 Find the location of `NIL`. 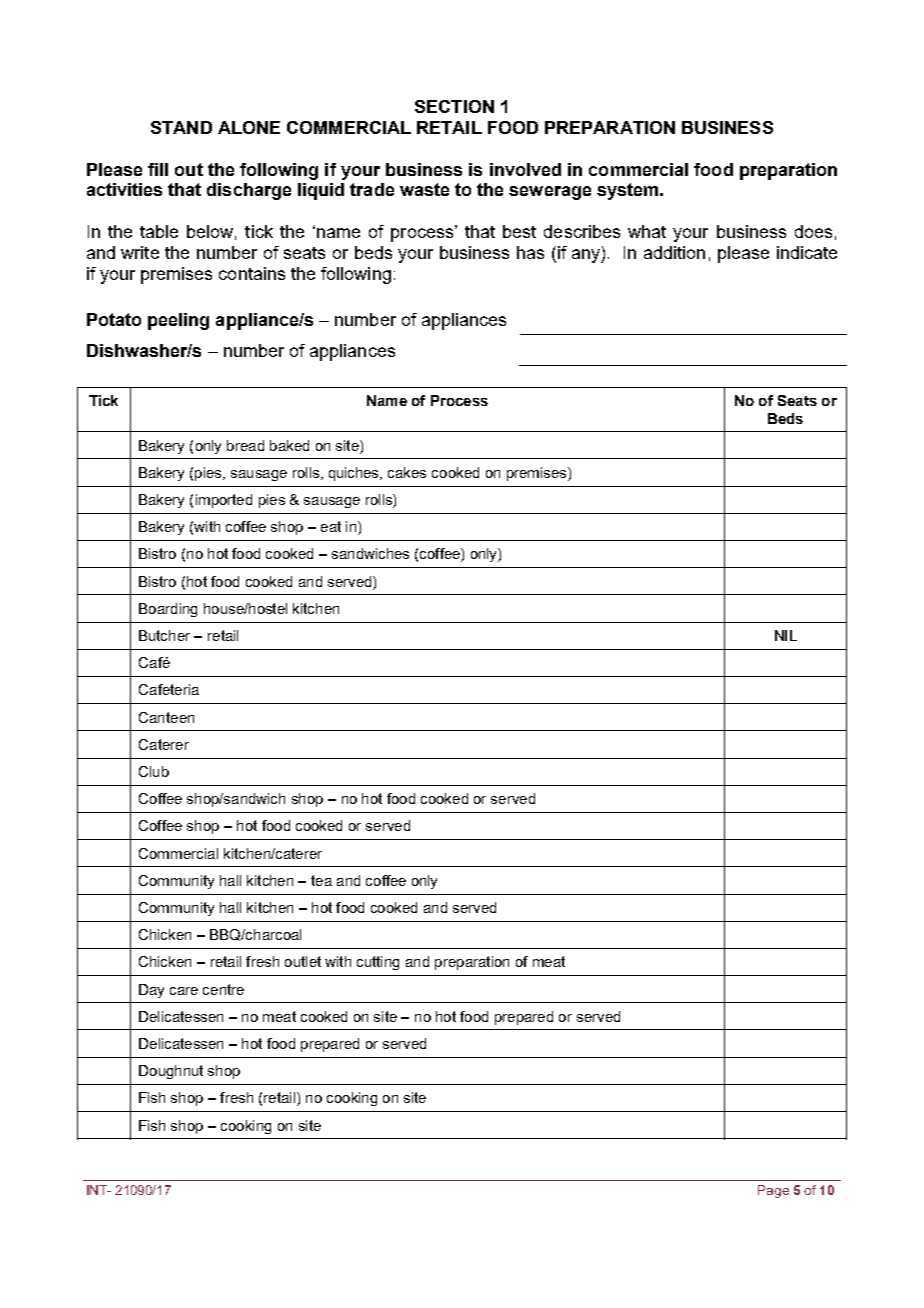

NIL is located at coordinates (786, 635).
